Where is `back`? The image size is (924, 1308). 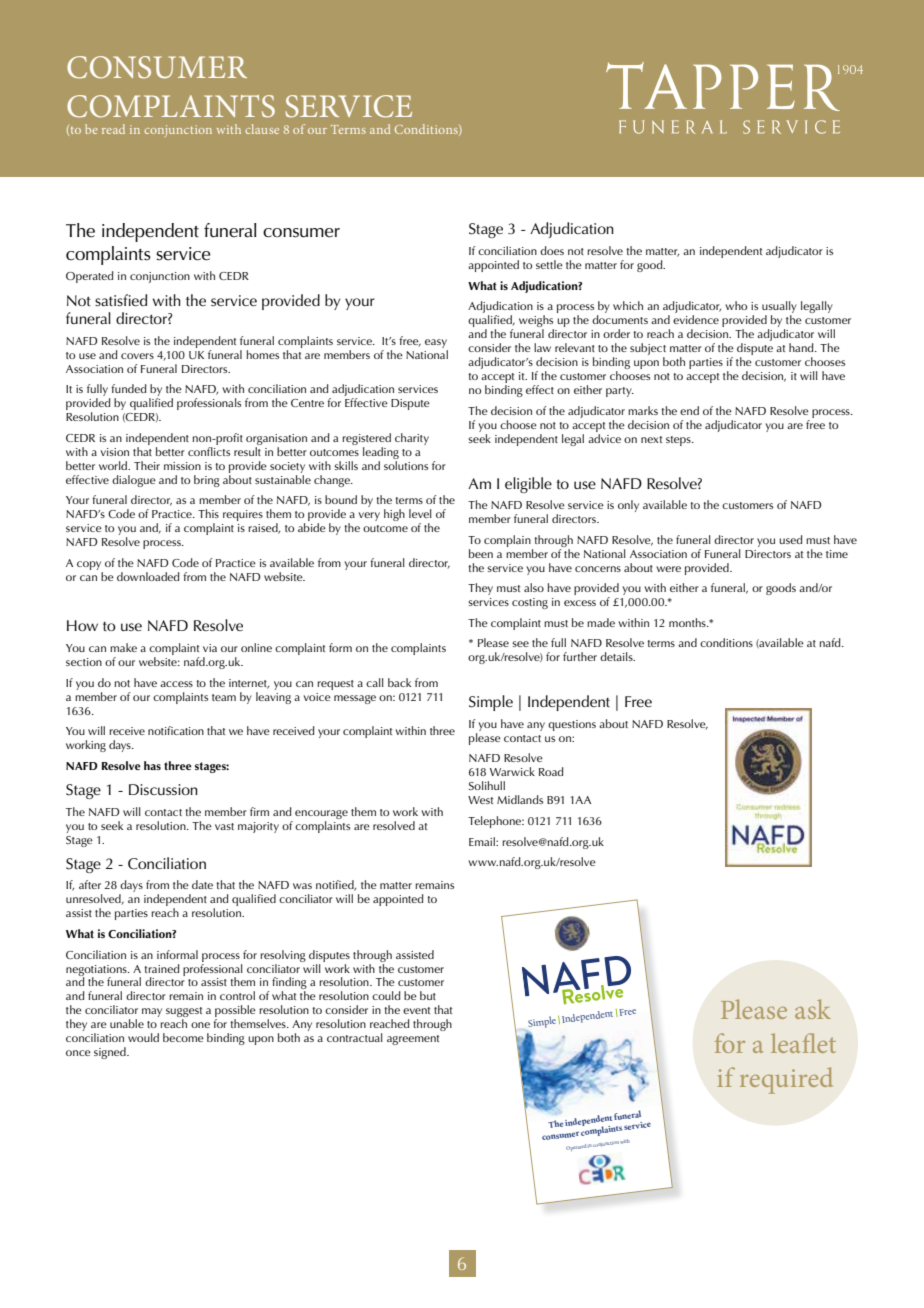
back is located at coordinates (399, 682).
